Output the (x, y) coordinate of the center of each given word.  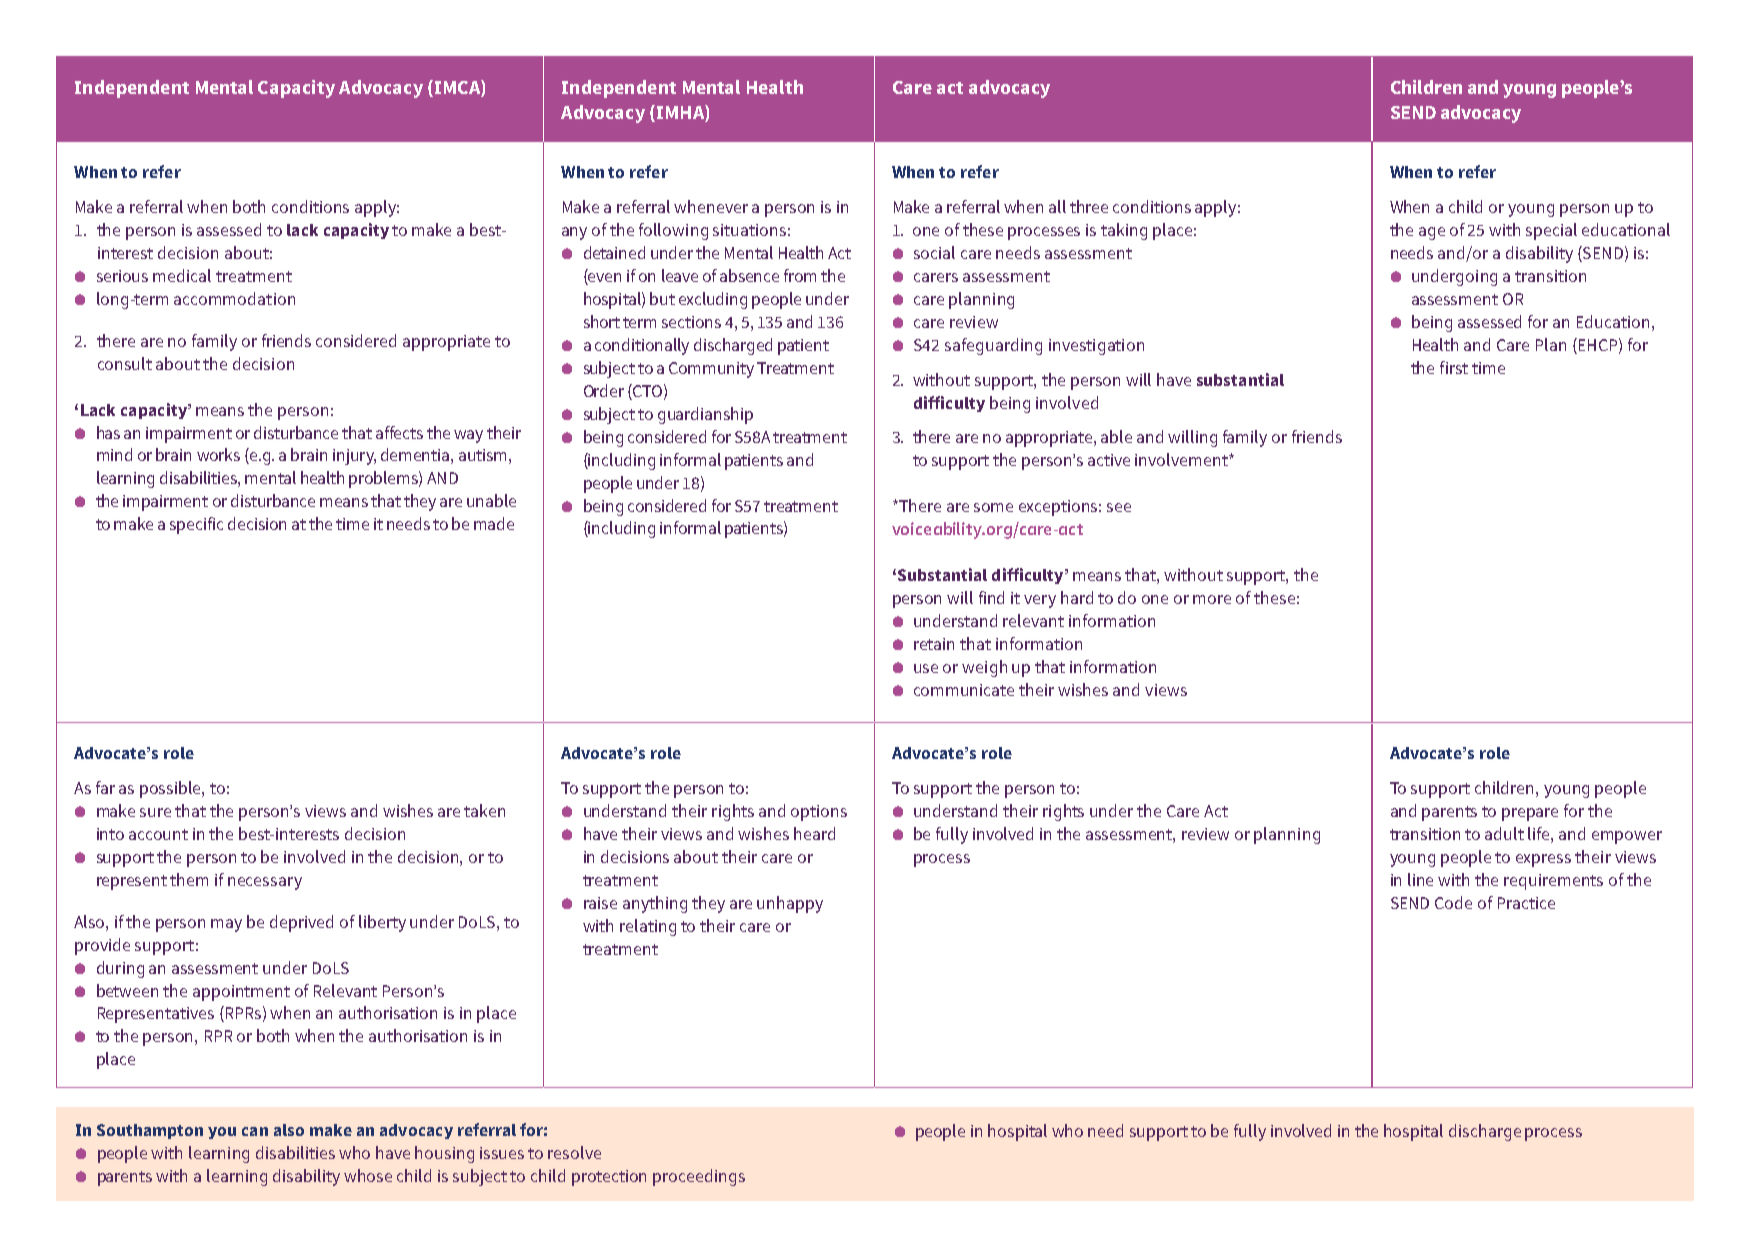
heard (814, 833)
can (255, 1131)
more (1212, 599)
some (993, 507)
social (934, 252)
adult (1504, 833)
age (1432, 233)
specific (196, 525)
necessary (265, 883)
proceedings (699, 1177)
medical (182, 275)
